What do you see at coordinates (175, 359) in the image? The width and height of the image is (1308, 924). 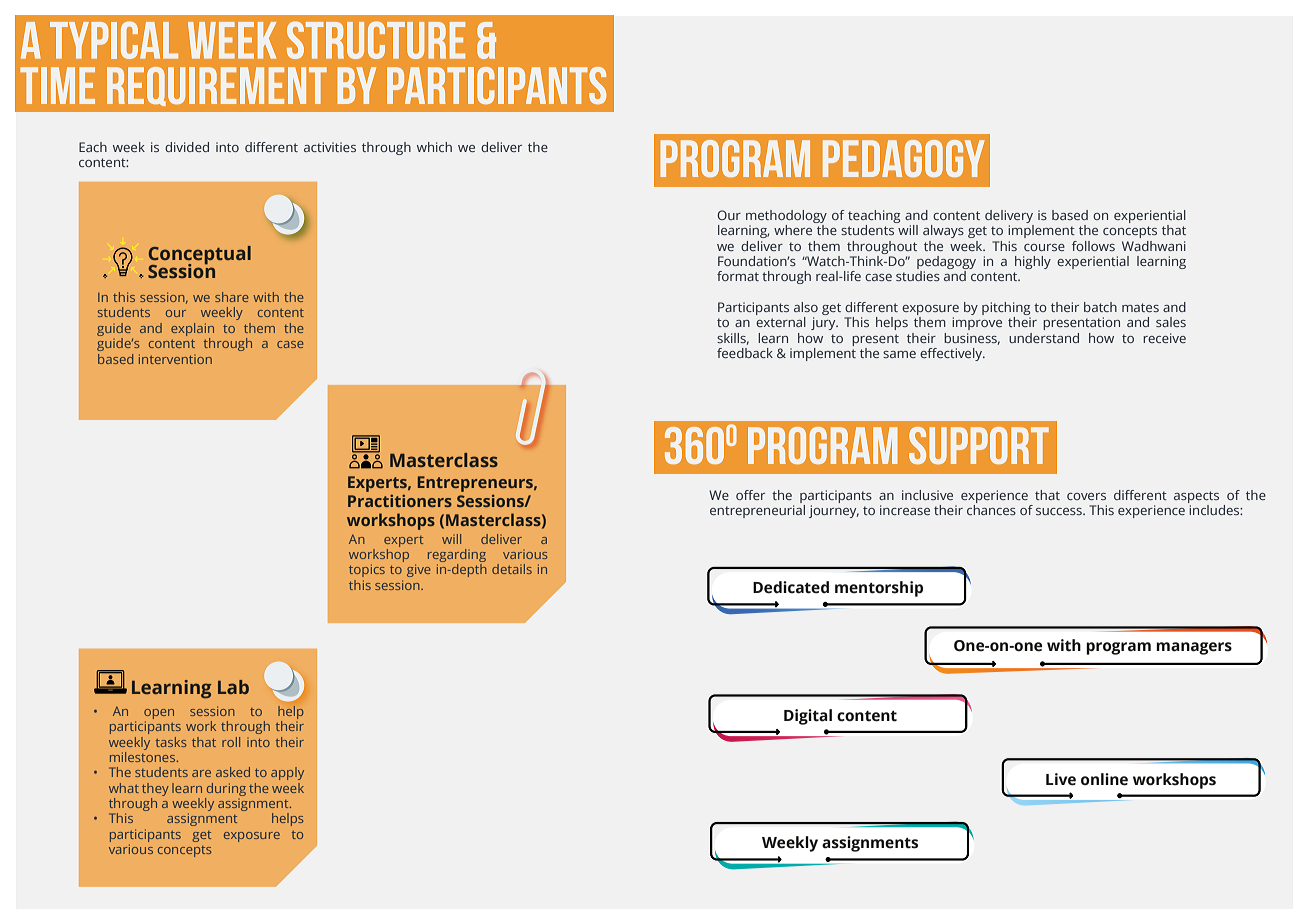 I see `intervention` at bounding box center [175, 359].
